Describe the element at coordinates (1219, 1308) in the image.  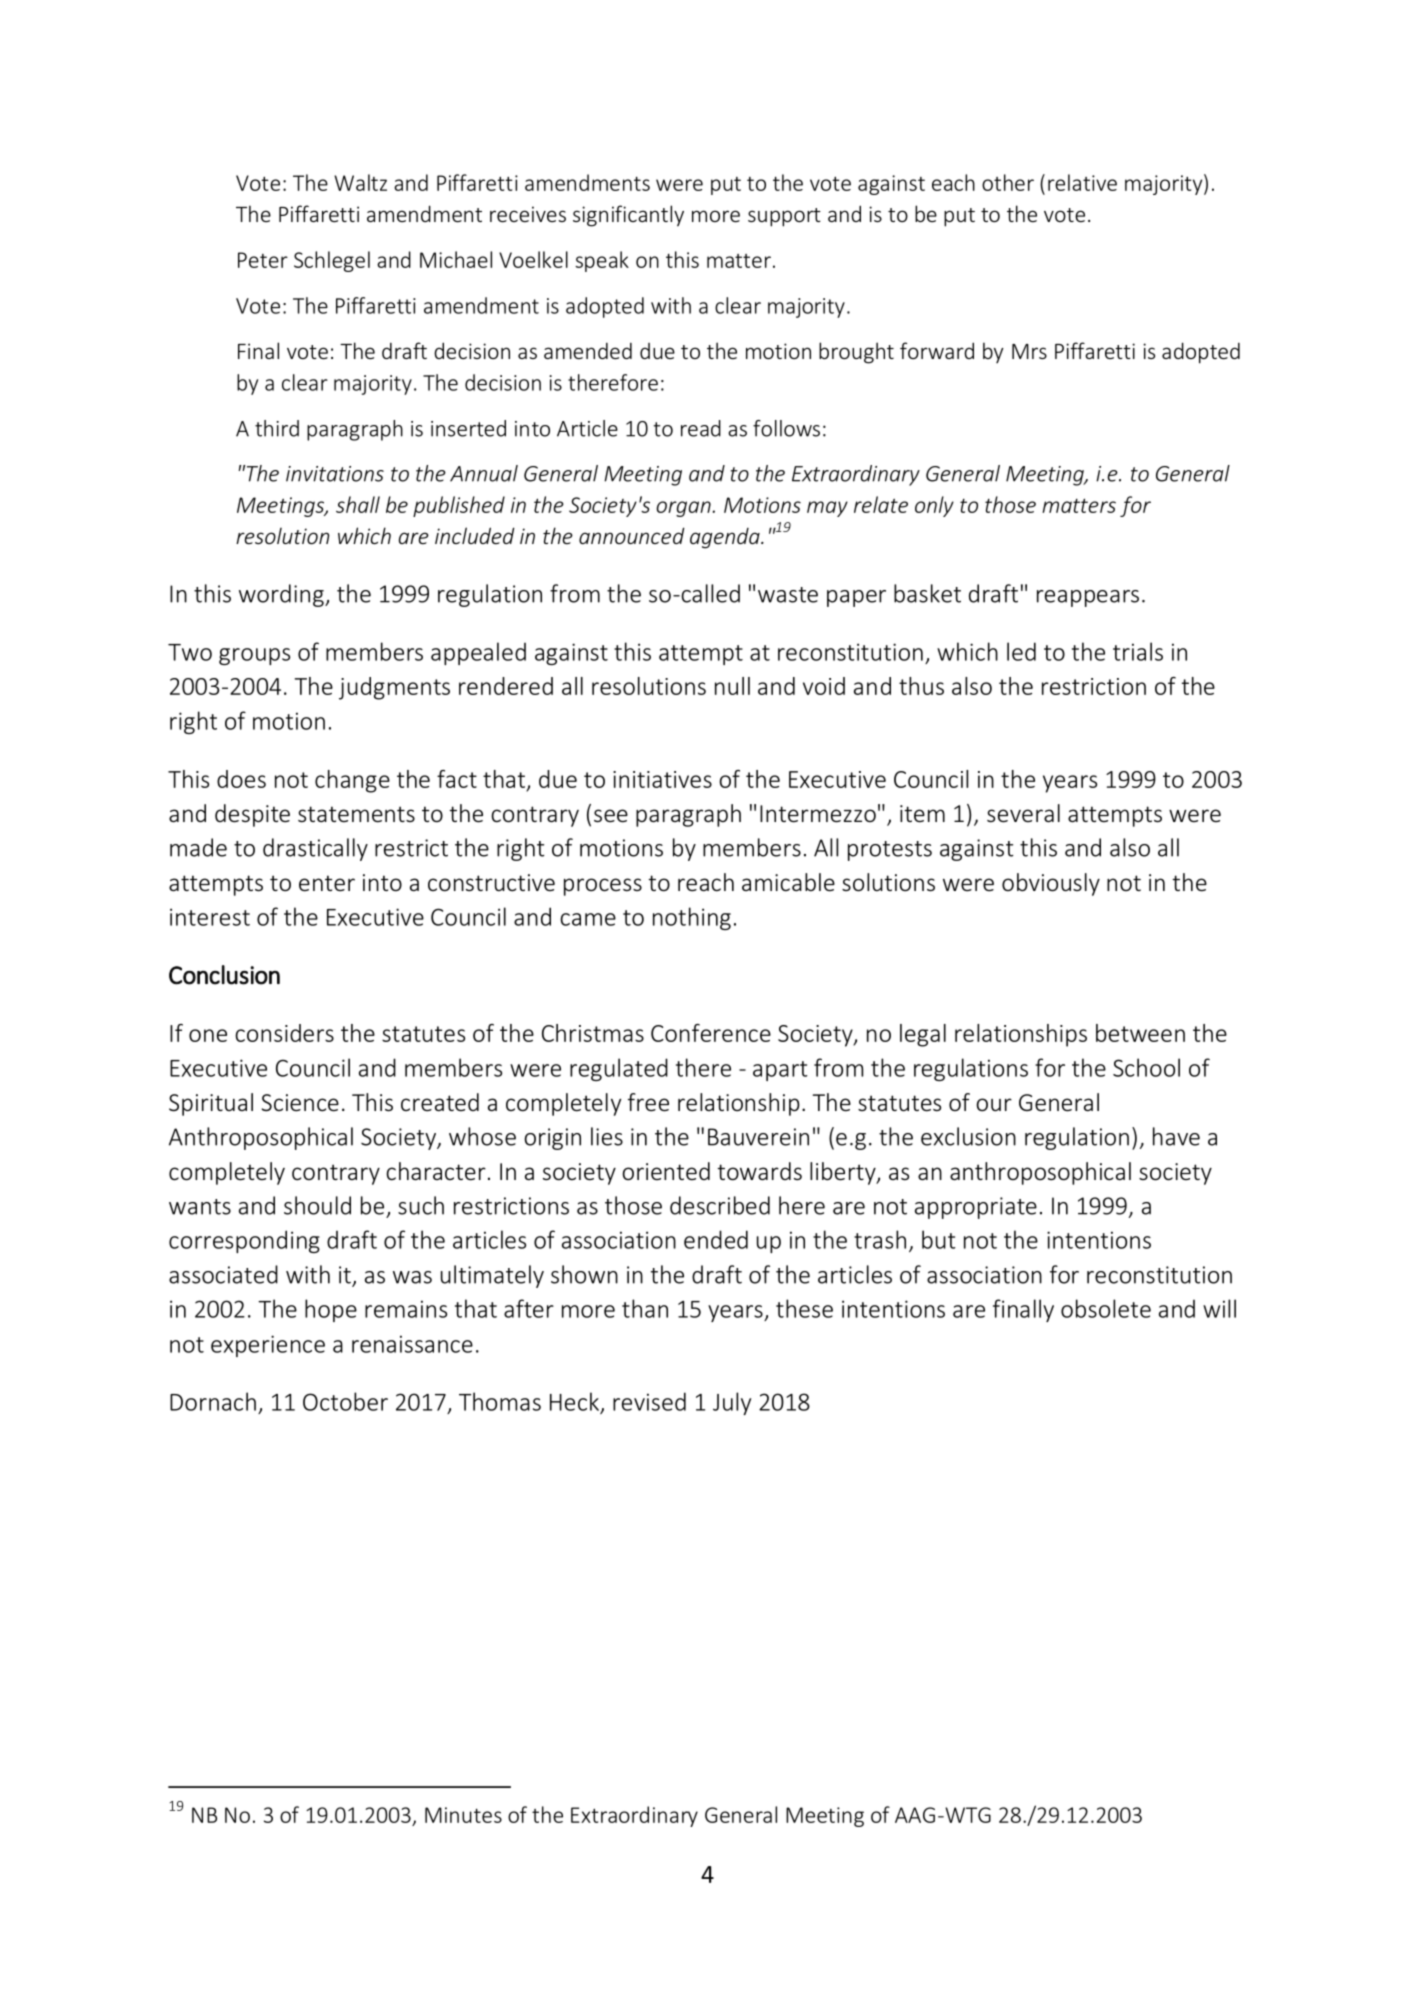
I see `will` at that location.
